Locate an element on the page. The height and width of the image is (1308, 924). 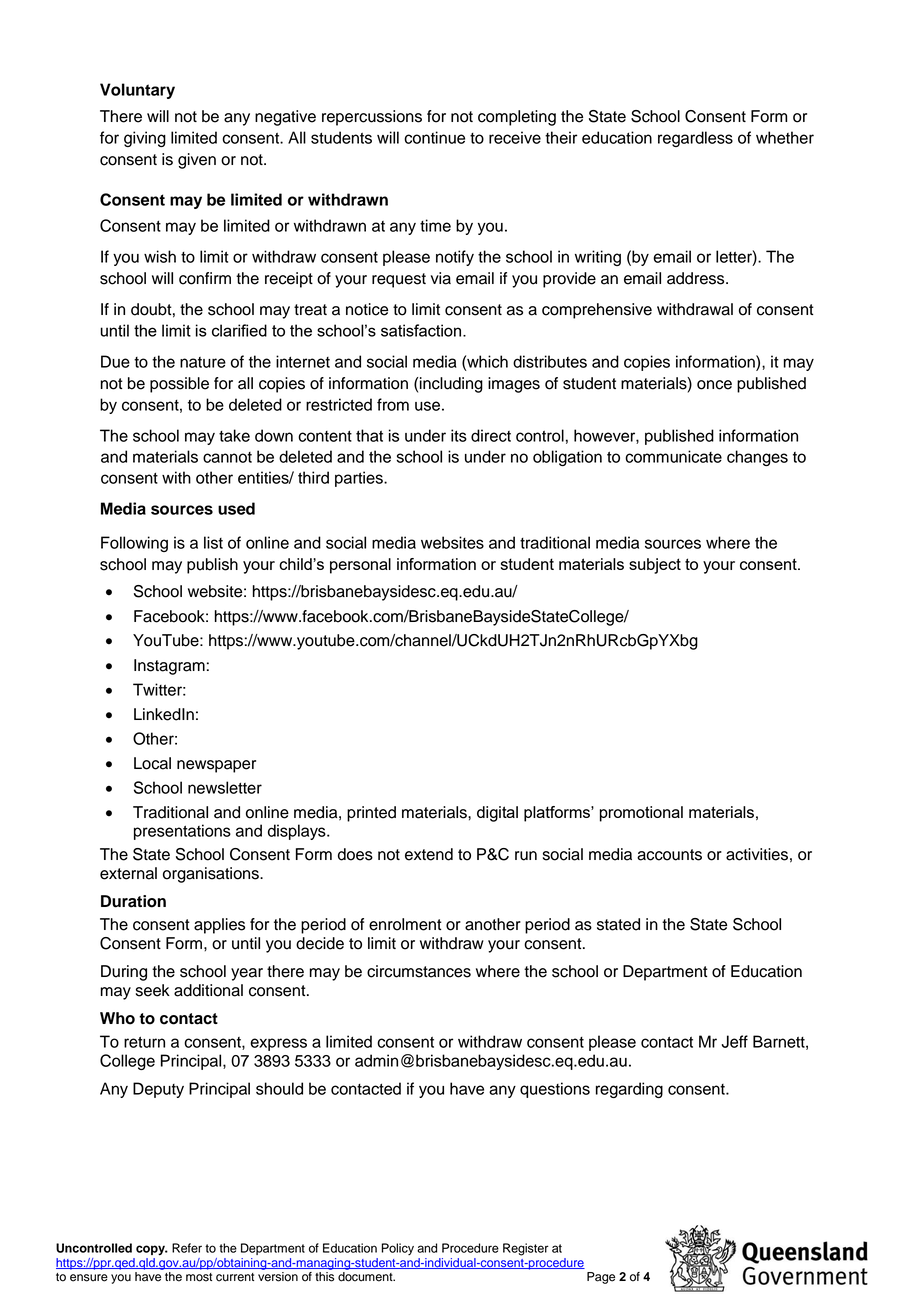
continue is located at coordinates (434, 137).
